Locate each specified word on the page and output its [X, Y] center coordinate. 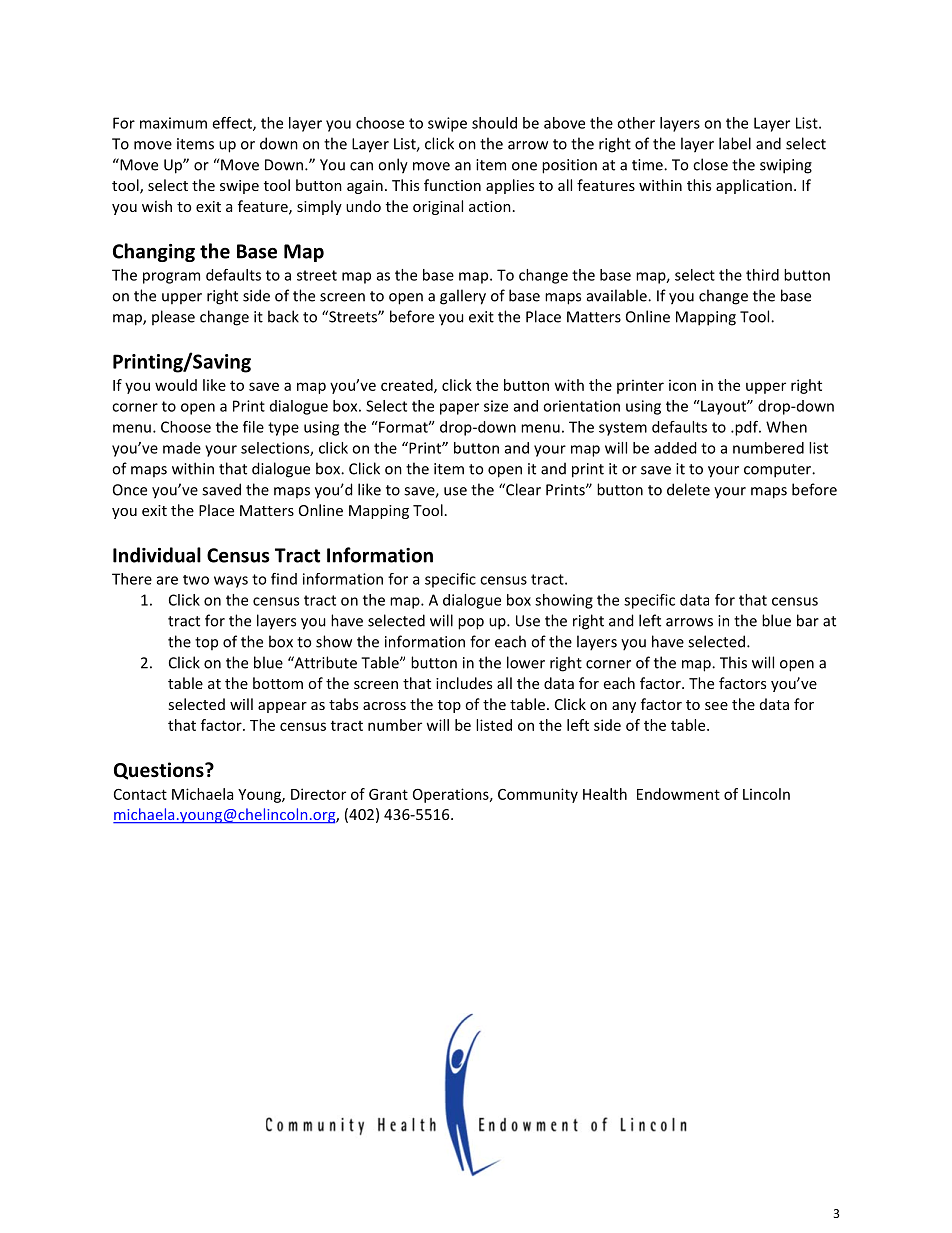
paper [459, 409]
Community [538, 795]
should [494, 123]
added [675, 448]
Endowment [678, 794]
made [182, 448]
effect [233, 124]
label [735, 143]
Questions [160, 771]
